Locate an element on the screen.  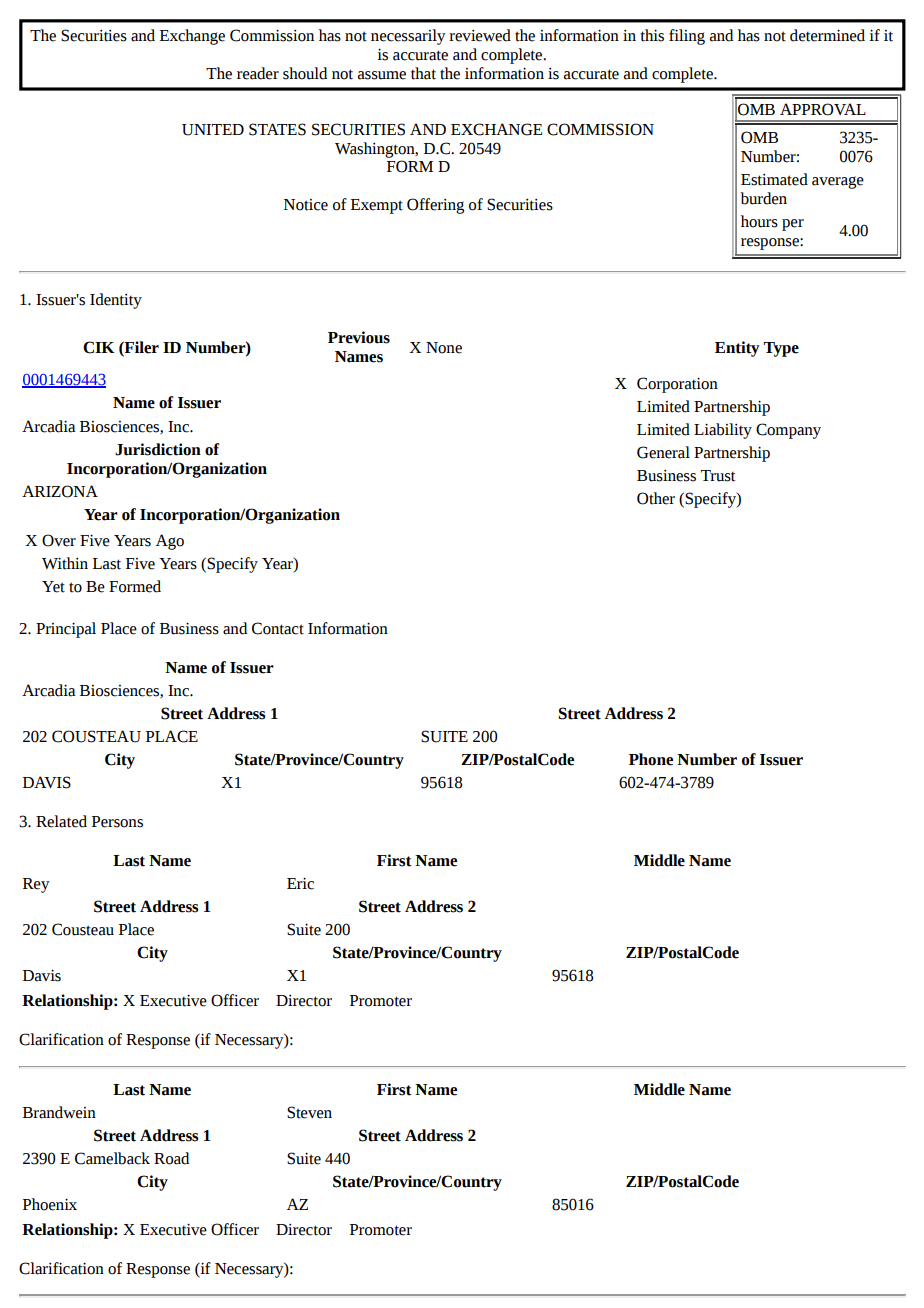
Eric is located at coordinates (300, 883).
